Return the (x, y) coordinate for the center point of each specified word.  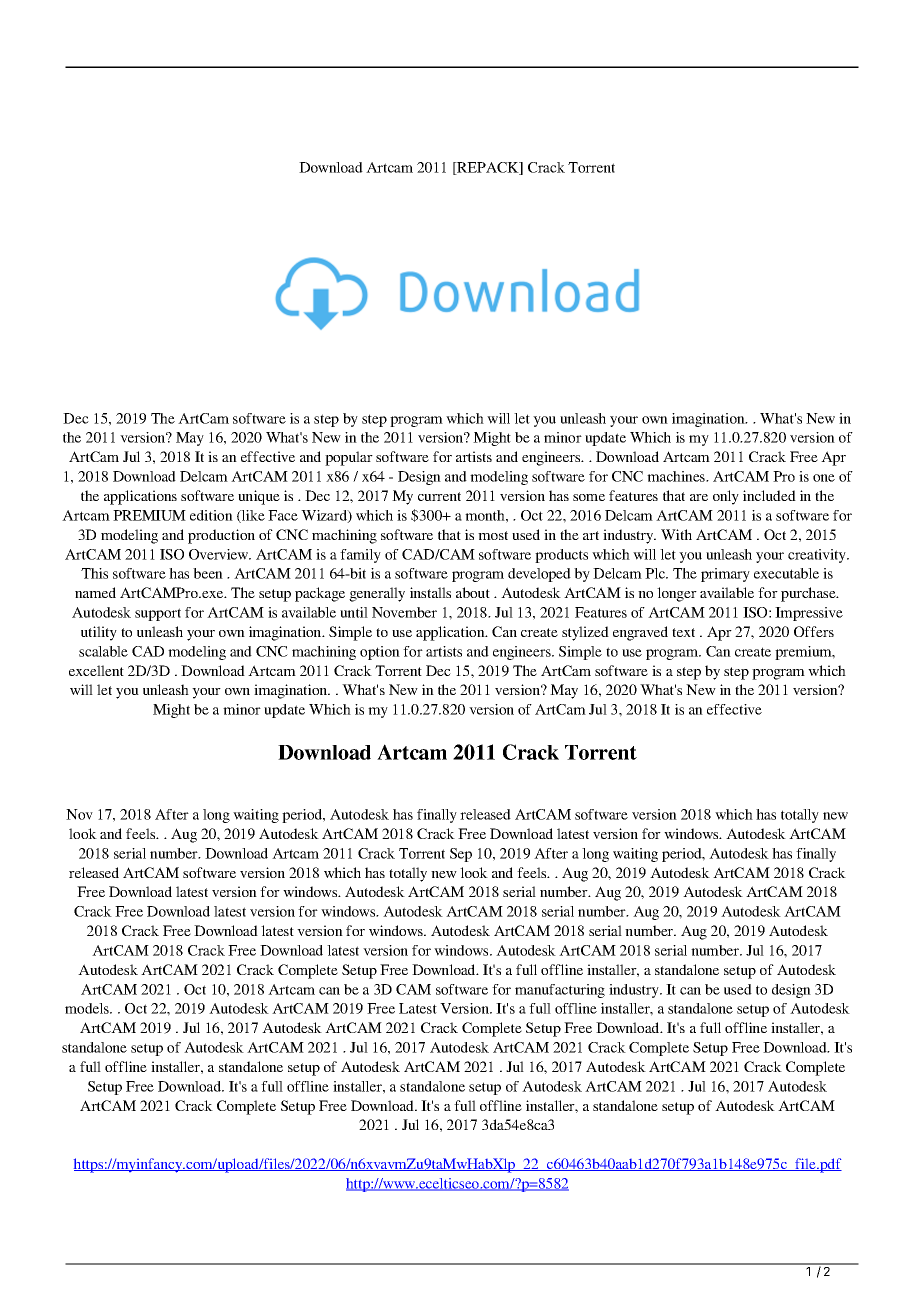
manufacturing (560, 991)
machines (677, 476)
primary (725, 575)
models (88, 1008)
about (473, 592)
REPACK (488, 168)
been (208, 573)
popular (349, 458)
